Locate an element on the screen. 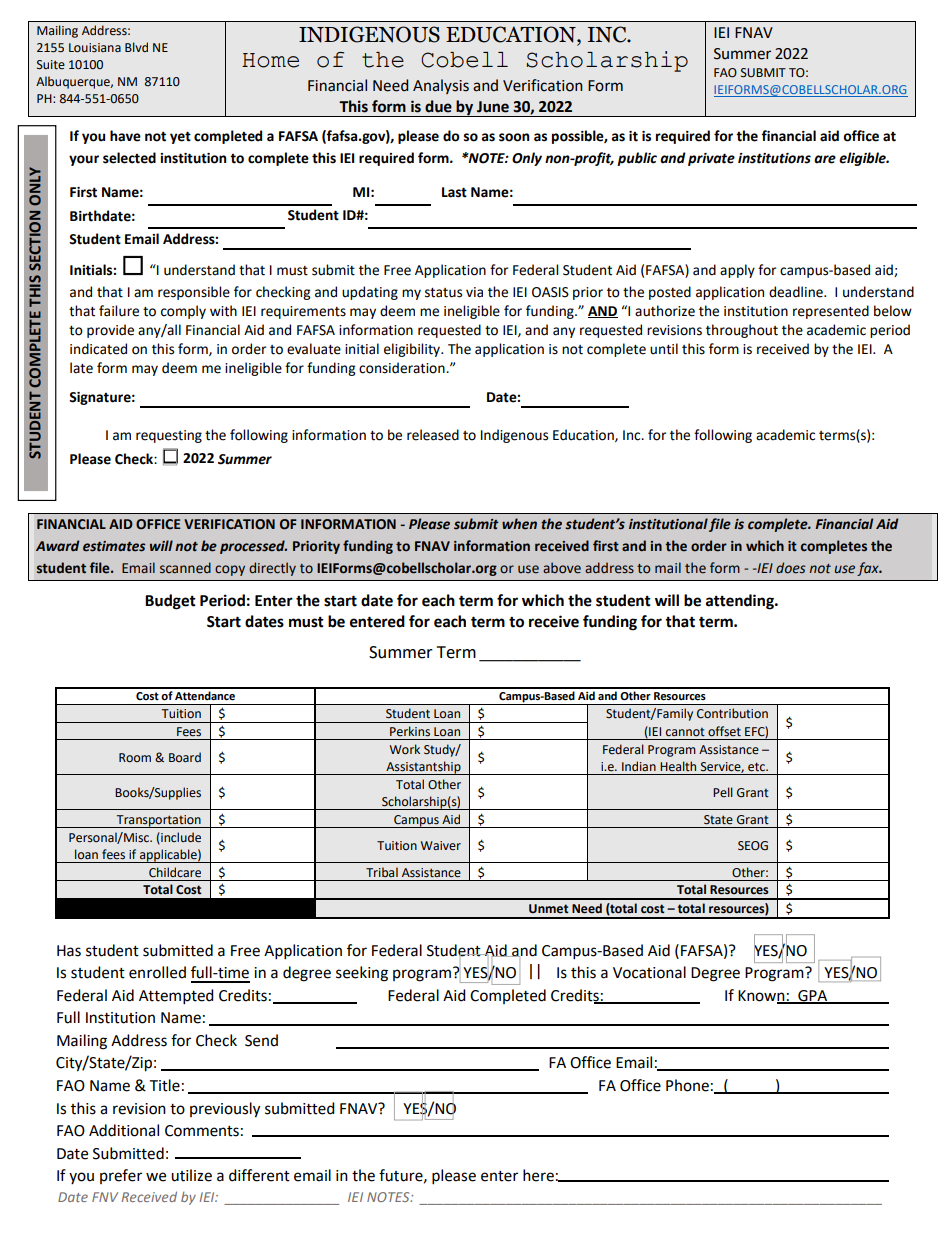 This screenshot has height=1233, width=952. throughout is located at coordinates (742, 331).
